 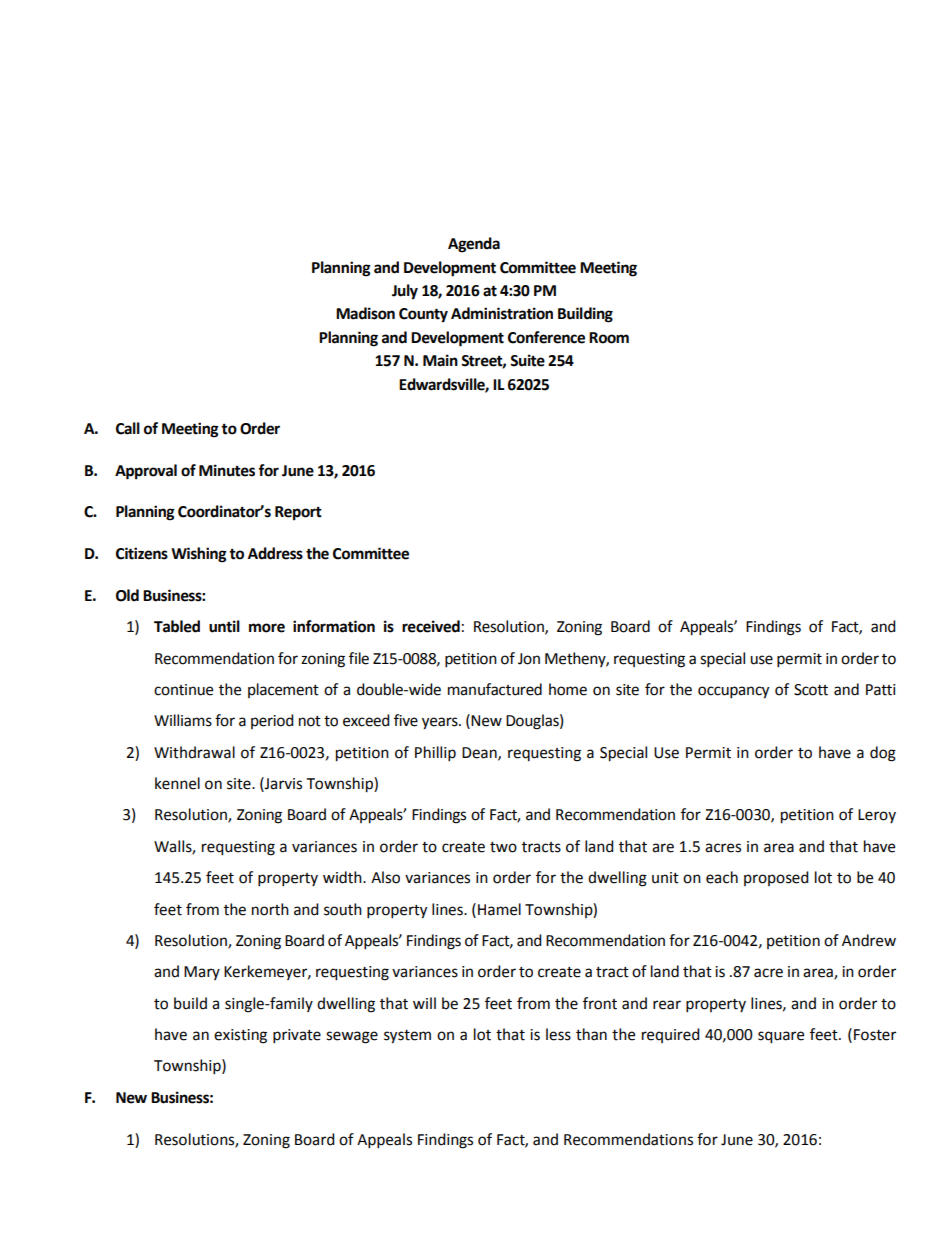 I want to click on Scott, so click(x=811, y=690).
